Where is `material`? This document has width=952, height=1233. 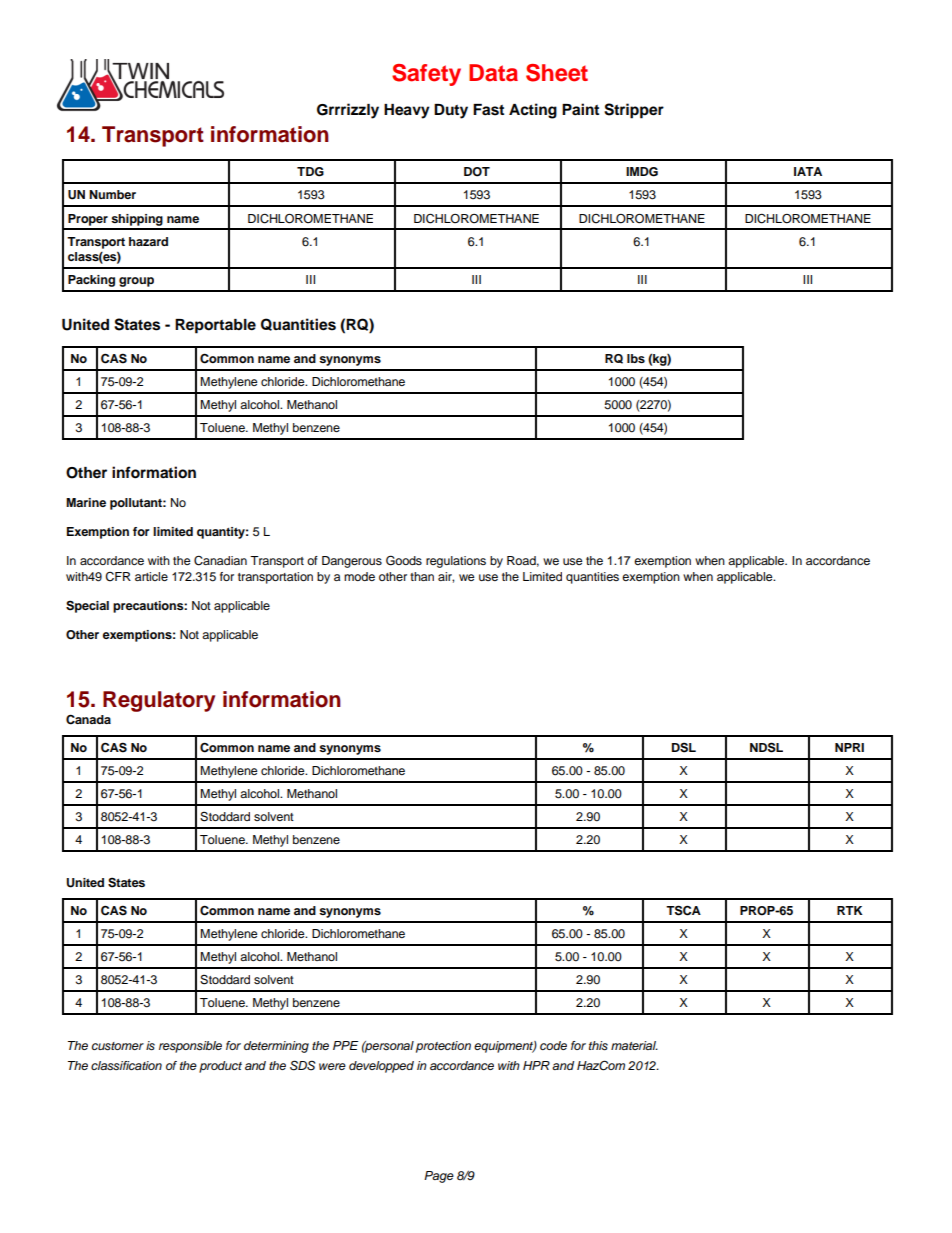
material is located at coordinates (634, 1045).
